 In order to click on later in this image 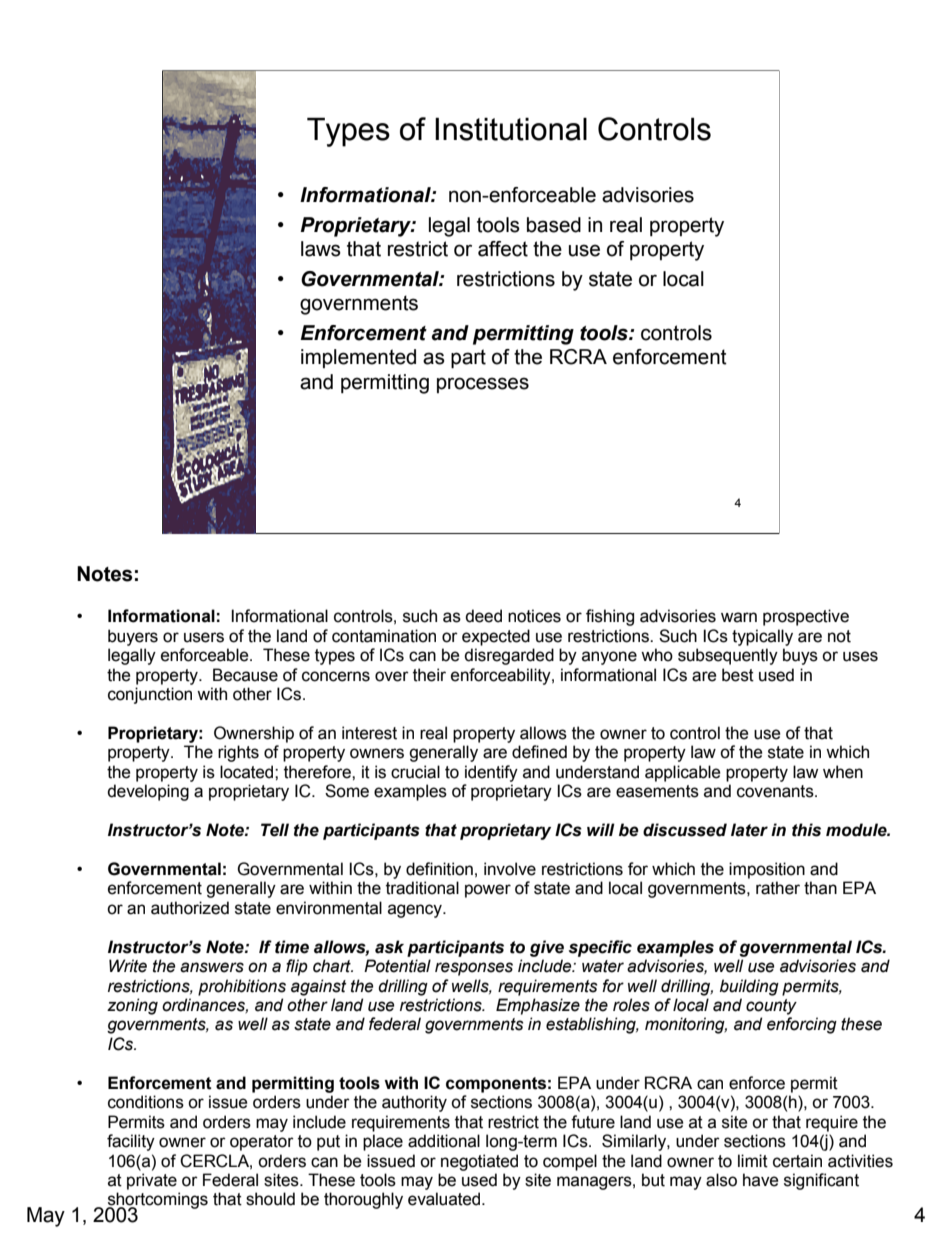, I will do `click(749, 830)`.
